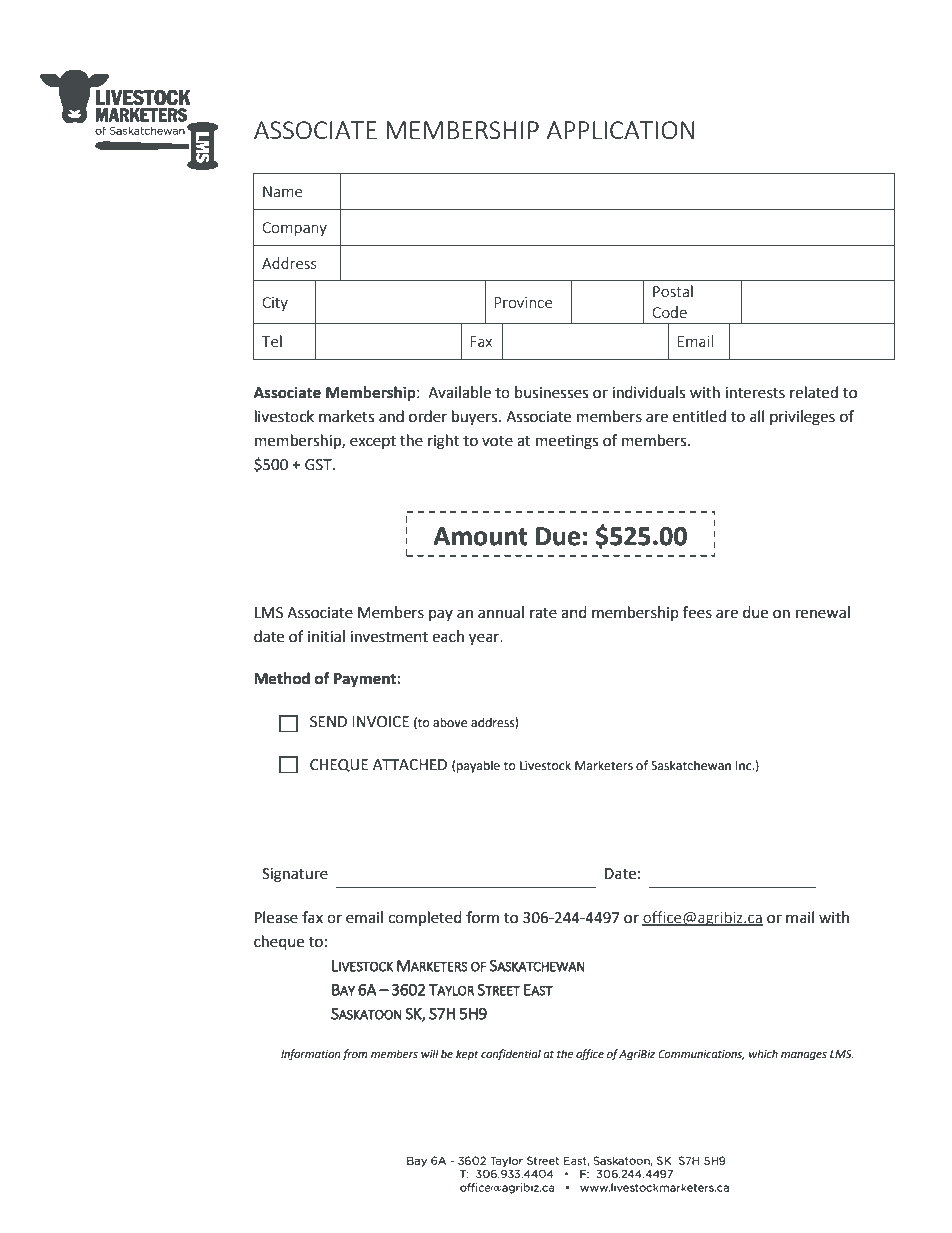 The width and height of the document is (952, 1233). Describe the element at coordinates (326, 636) in the document. I see `initial` at that location.
